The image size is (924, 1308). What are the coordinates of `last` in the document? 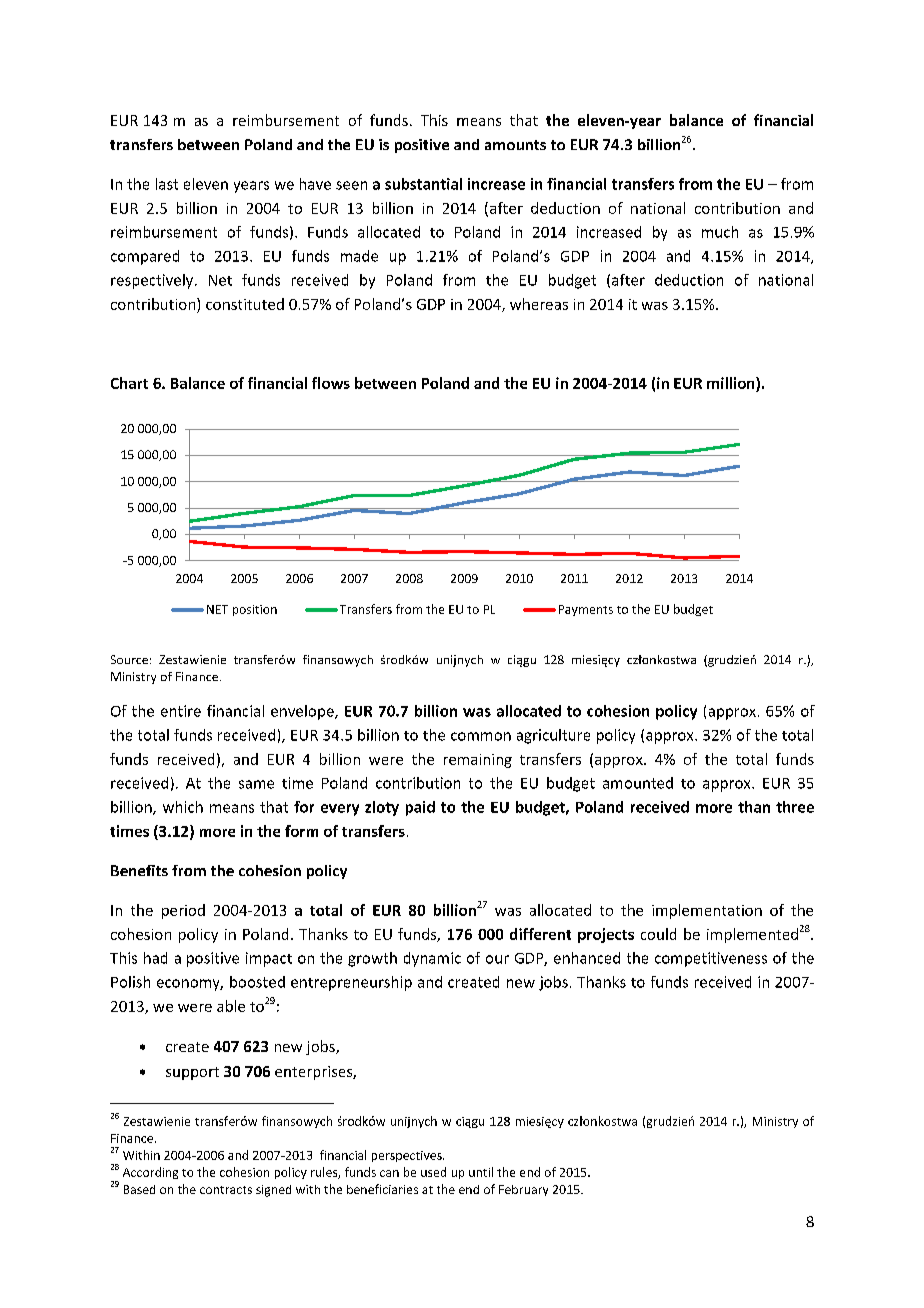 It's located at (167, 184).
